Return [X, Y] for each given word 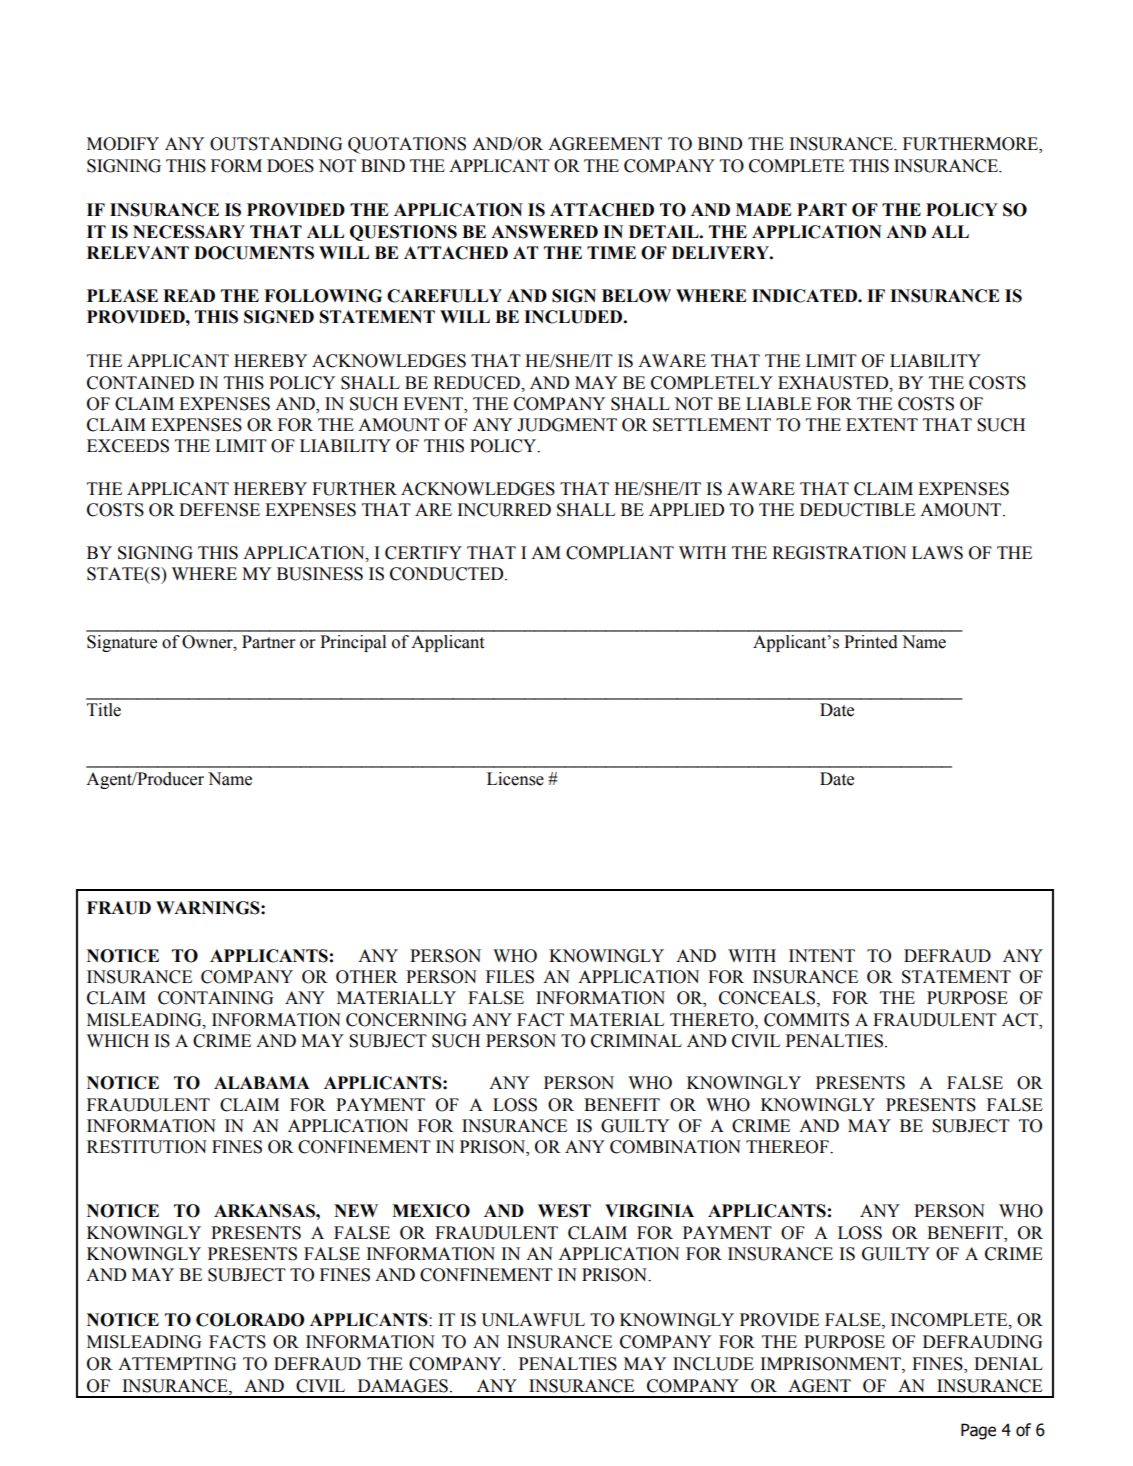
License [515, 779]
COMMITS [806, 1020]
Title [104, 710]
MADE [764, 209]
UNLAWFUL [533, 1320]
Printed [871, 642]
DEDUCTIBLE [857, 510]
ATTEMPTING [177, 1364]
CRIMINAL [636, 1041]
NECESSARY [189, 232]
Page [978, 1431]
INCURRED [504, 510]
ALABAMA [262, 1082]
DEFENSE [219, 510]
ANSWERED [544, 232]
